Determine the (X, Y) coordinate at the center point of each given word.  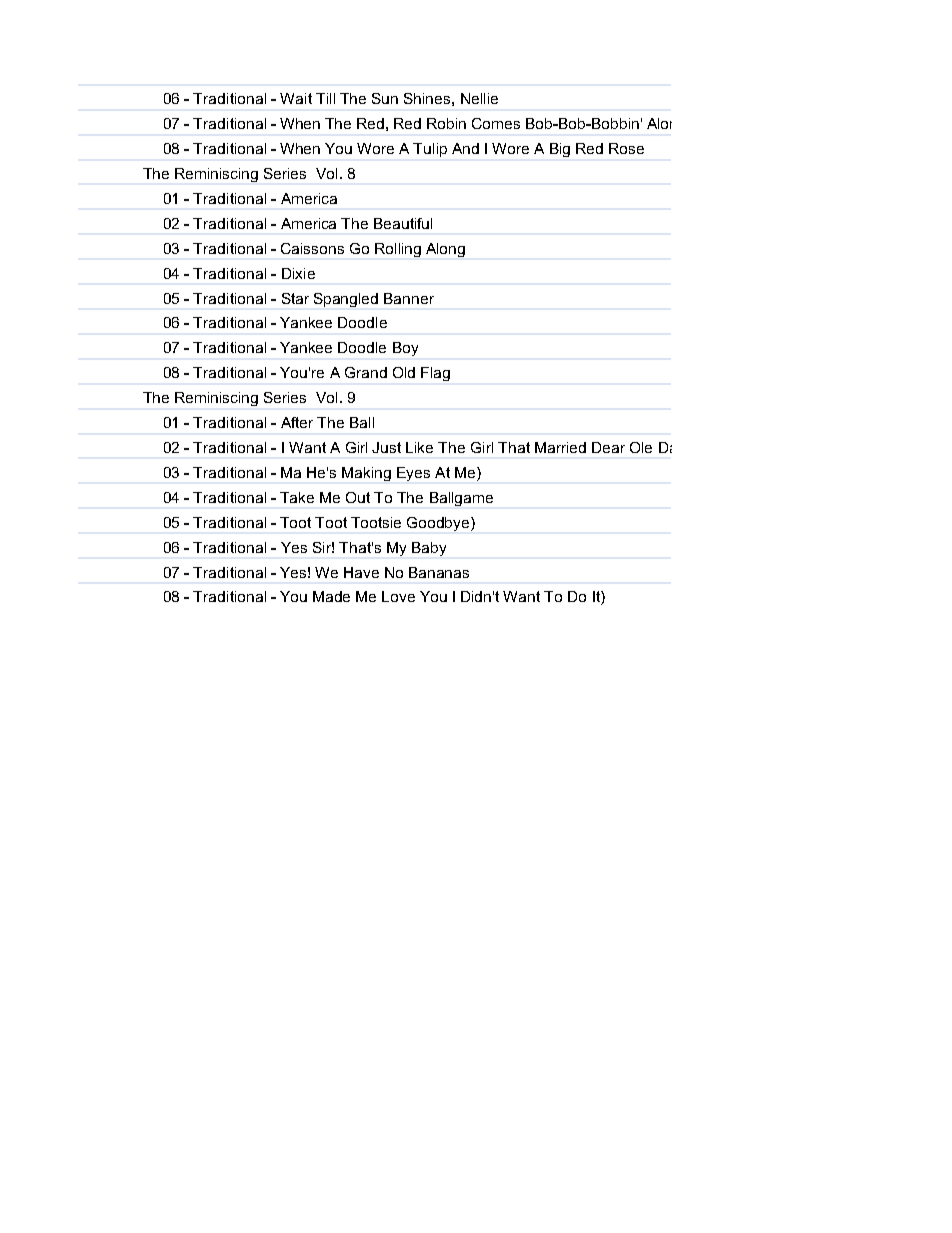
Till (325, 98)
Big (560, 150)
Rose (626, 148)
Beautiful (403, 223)
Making (366, 474)
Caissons (312, 248)
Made (331, 596)
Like (419, 447)
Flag (435, 374)
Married (560, 447)
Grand (366, 372)
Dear (608, 447)
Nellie (479, 98)
